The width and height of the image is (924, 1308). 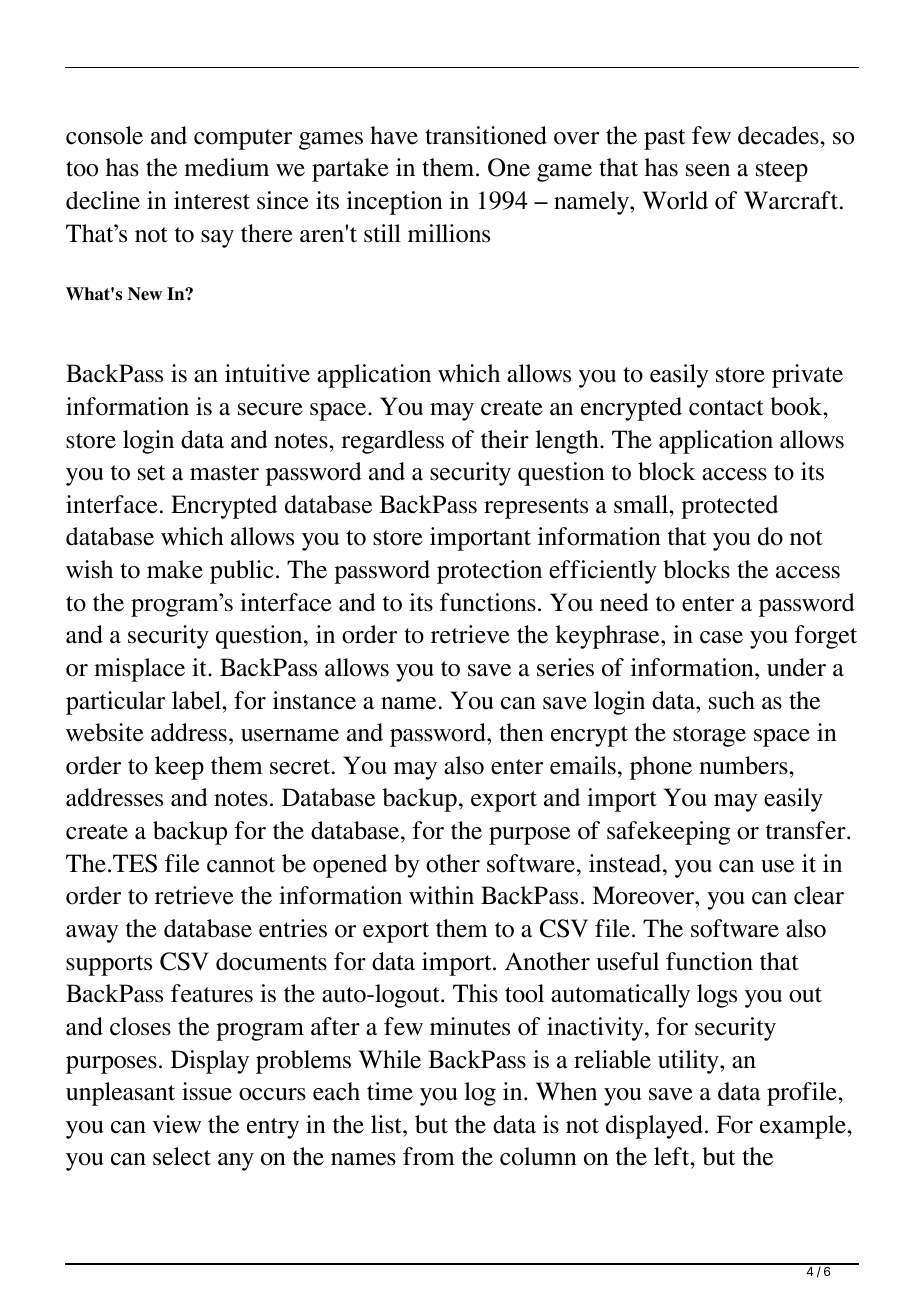 What do you see at coordinates (744, 765) in the image?
I see `numbers` at bounding box center [744, 765].
